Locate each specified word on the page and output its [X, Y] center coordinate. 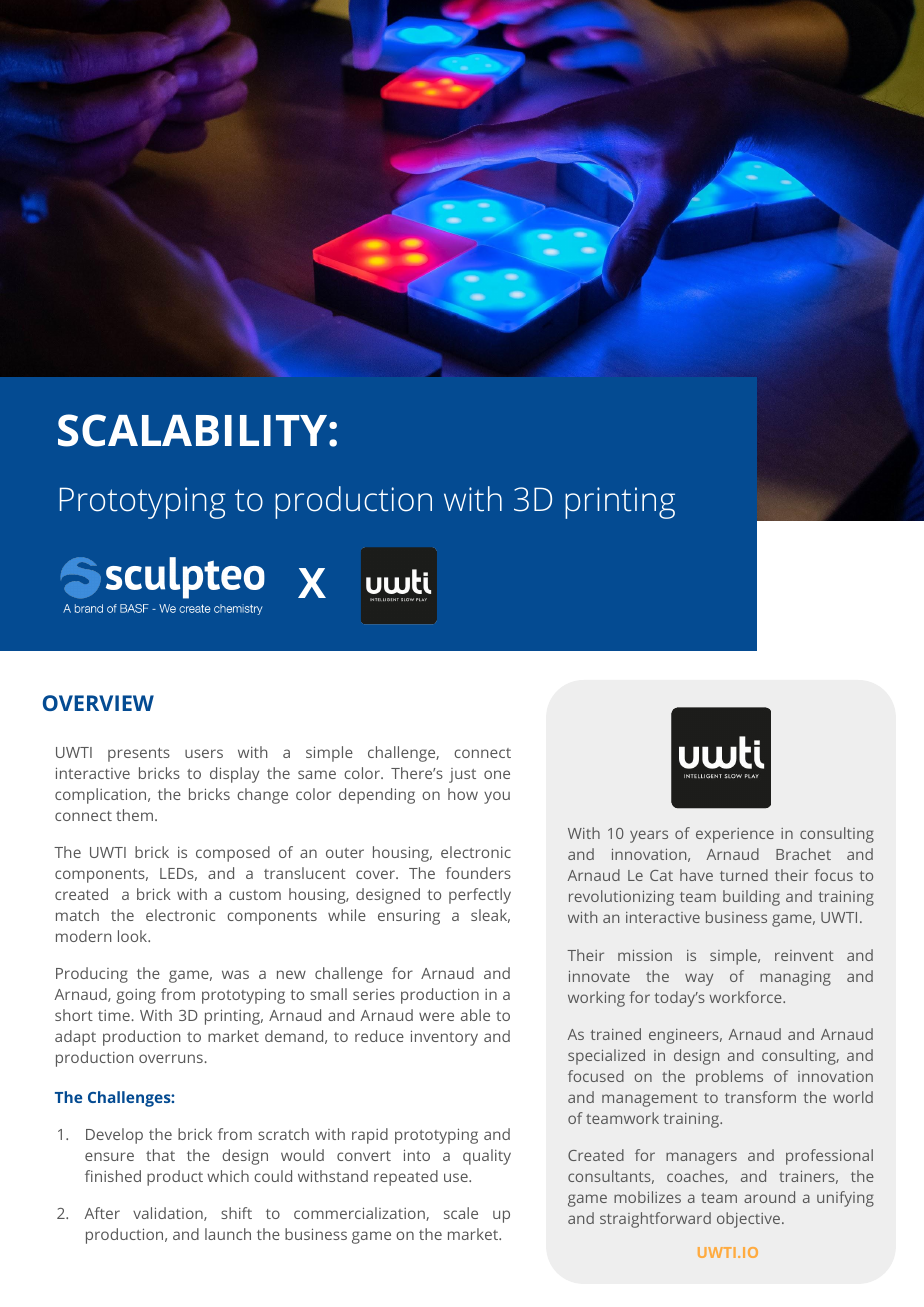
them [134, 815]
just [462, 775]
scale [461, 1213]
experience [735, 835]
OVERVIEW [98, 703]
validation [169, 1214]
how [463, 794]
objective [750, 1220]
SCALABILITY [194, 430]
